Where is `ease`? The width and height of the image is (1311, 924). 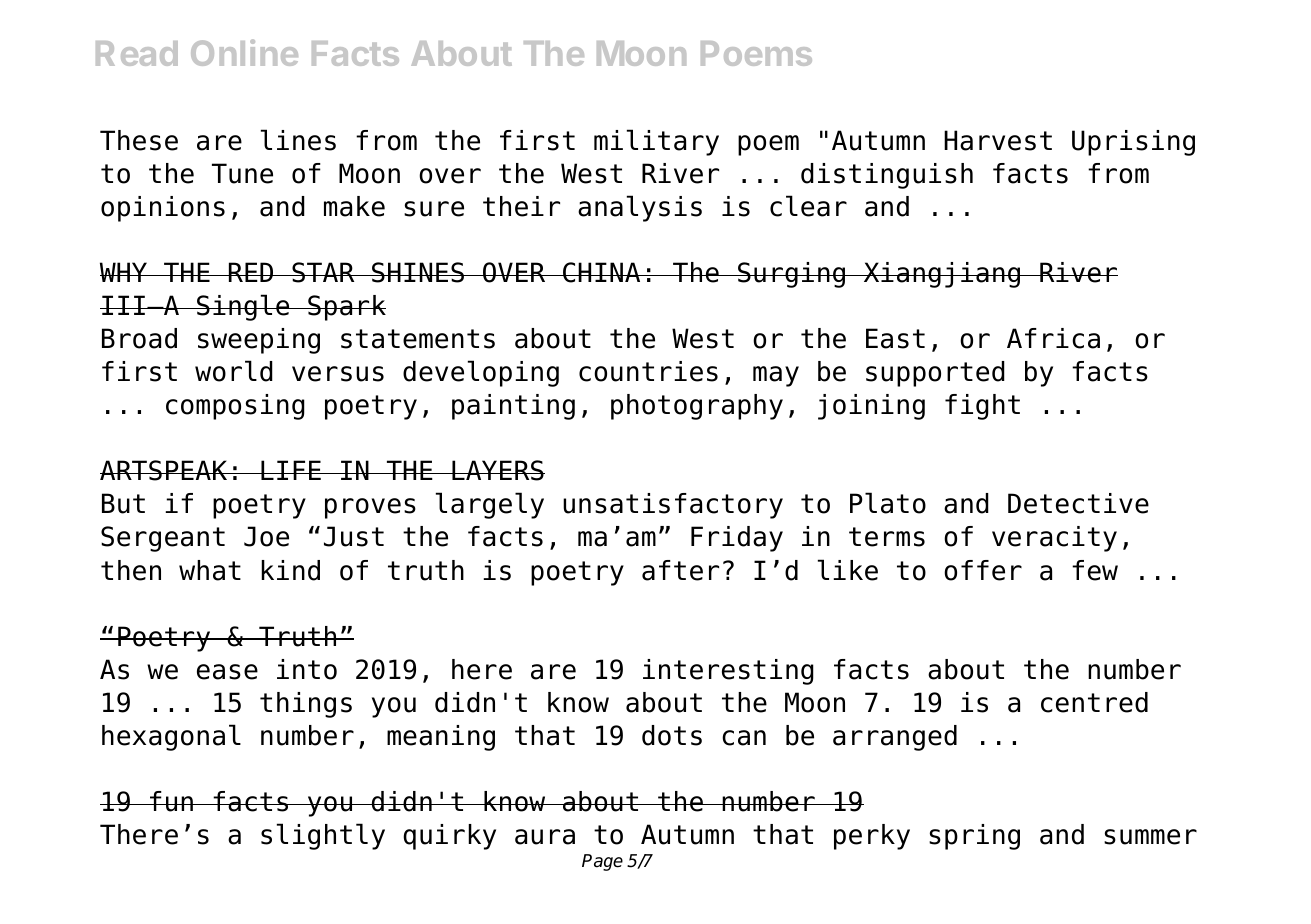 ease is located at coordinates (227, 672).
